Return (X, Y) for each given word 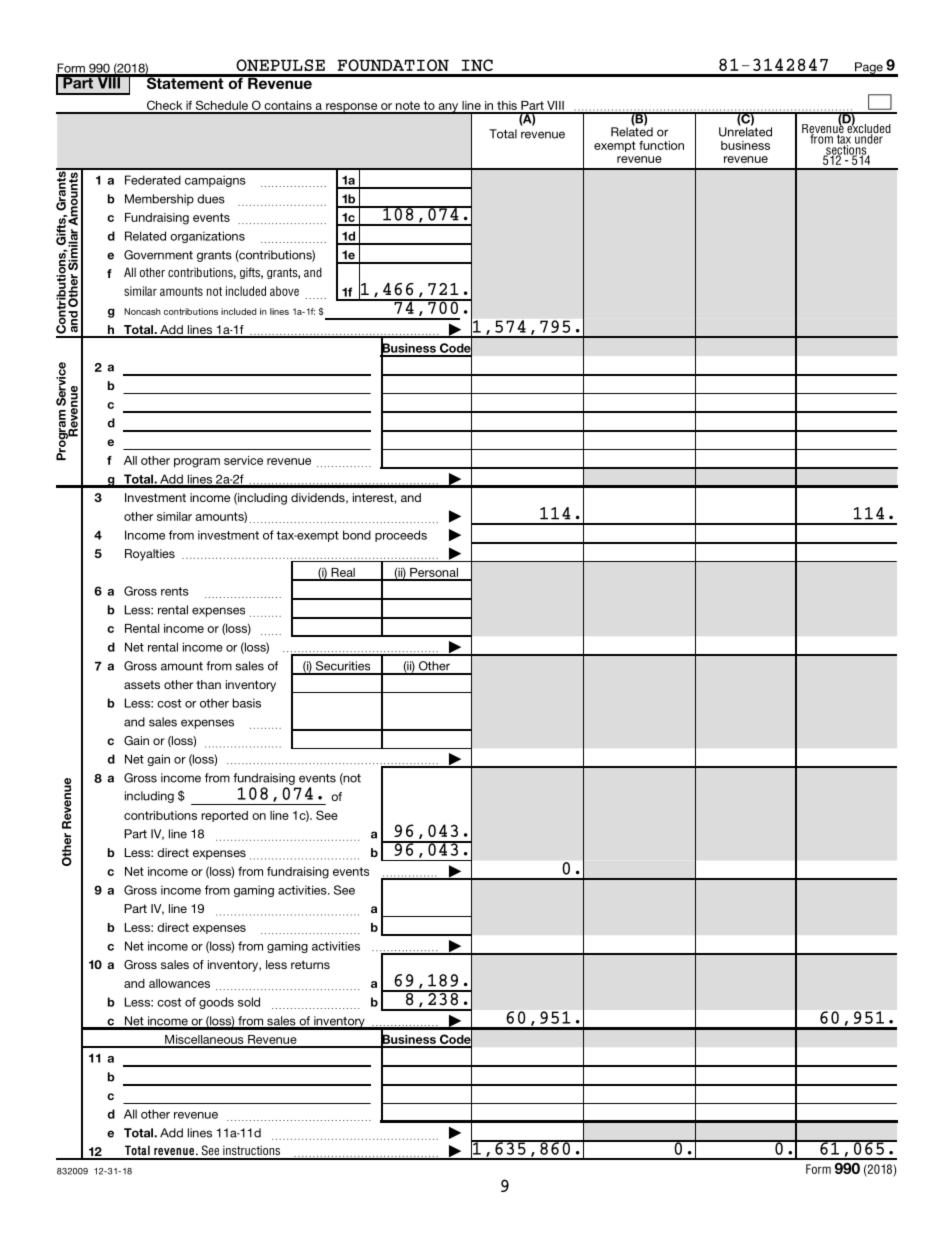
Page (869, 69)
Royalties (150, 555)
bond (357, 535)
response (352, 108)
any (448, 108)
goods (216, 1003)
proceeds (401, 536)
